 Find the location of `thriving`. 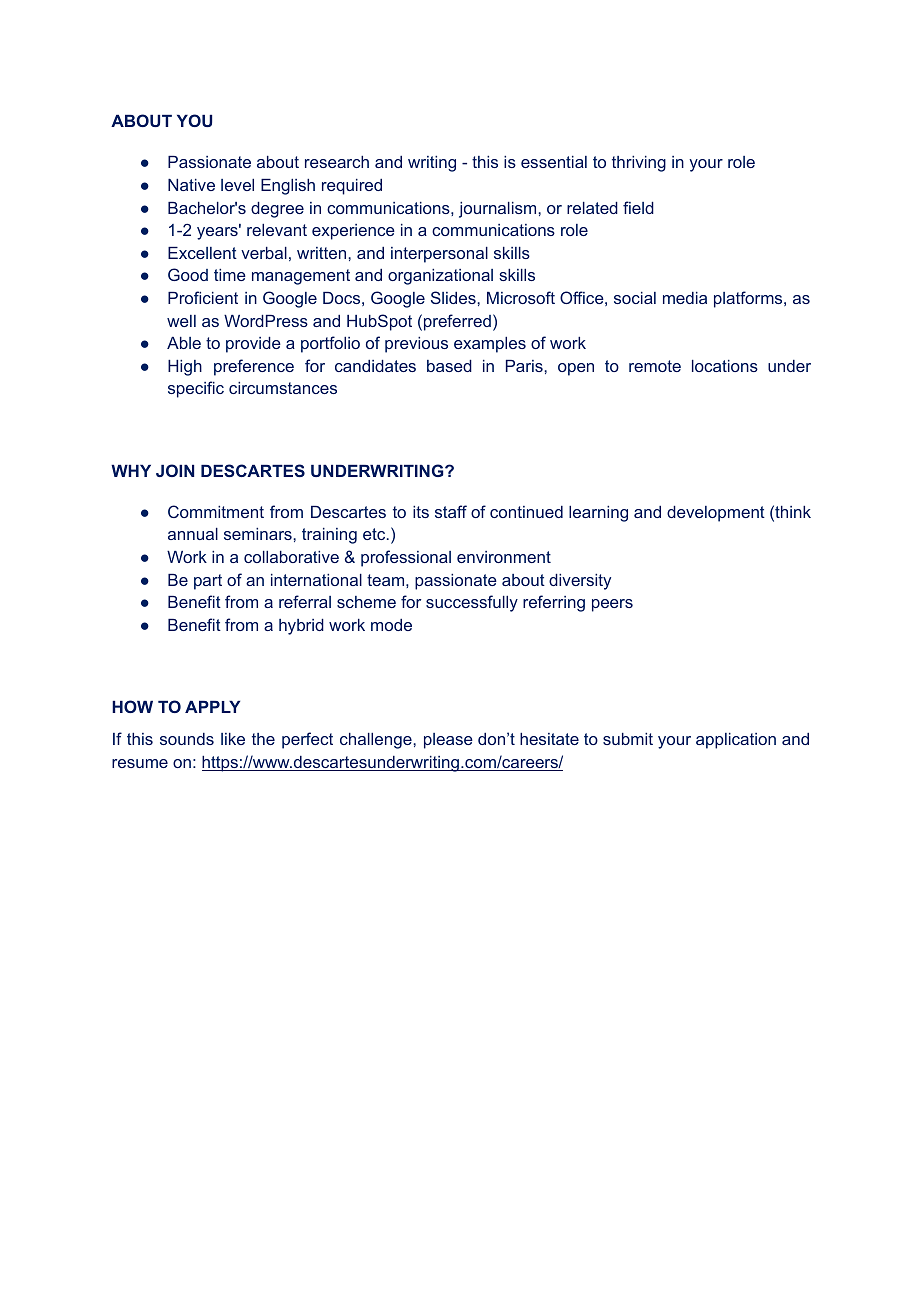

thriving is located at coordinates (639, 164).
